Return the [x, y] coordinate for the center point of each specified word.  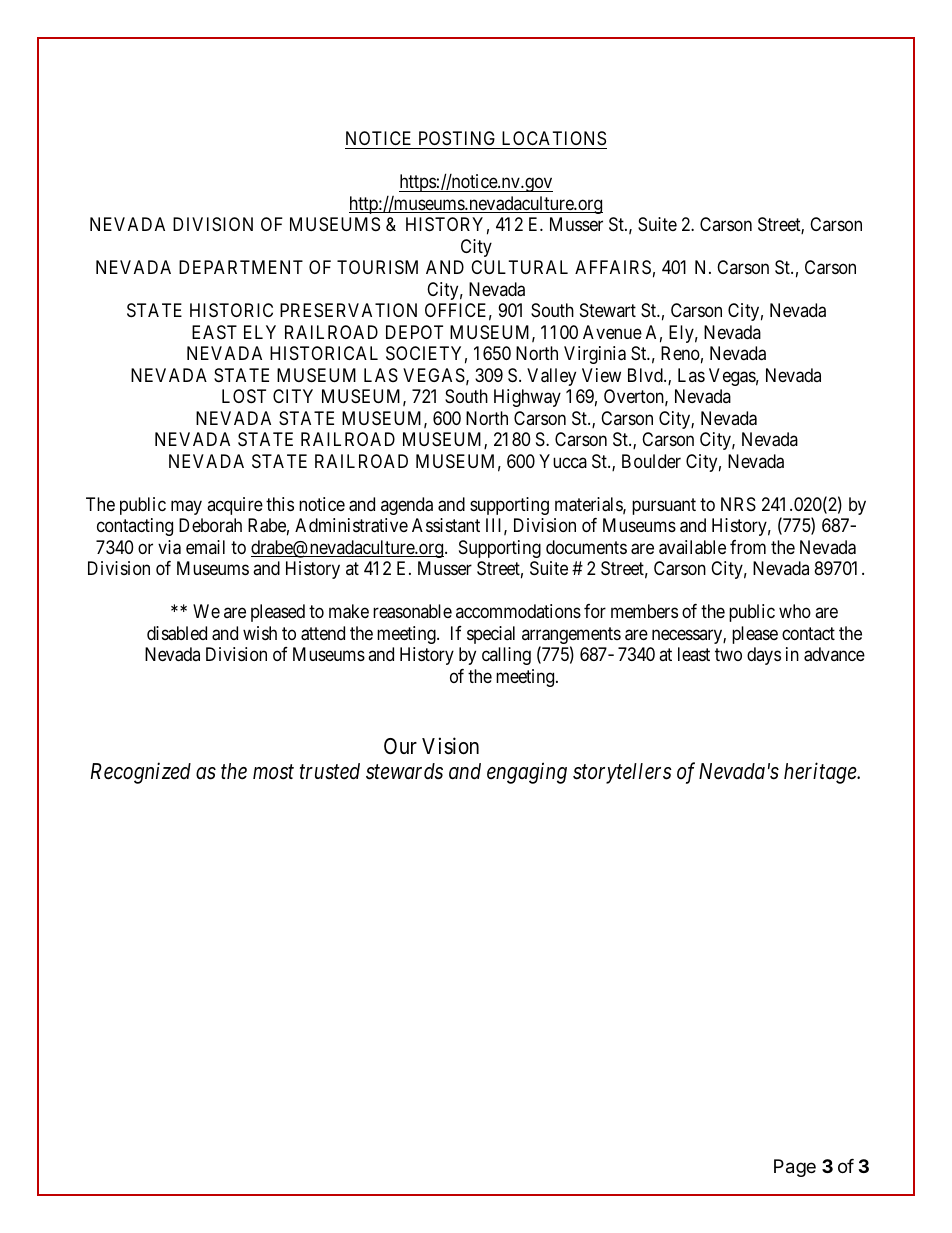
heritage [821, 773]
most [273, 772]
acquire [235, 506]
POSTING [457, 140]
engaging [527, 773]
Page [795, 1168]
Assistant [446, 525]
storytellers [622, 773]
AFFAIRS [613, 267]
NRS [738, 504]
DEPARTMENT [241, 267]
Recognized [141, 773]
